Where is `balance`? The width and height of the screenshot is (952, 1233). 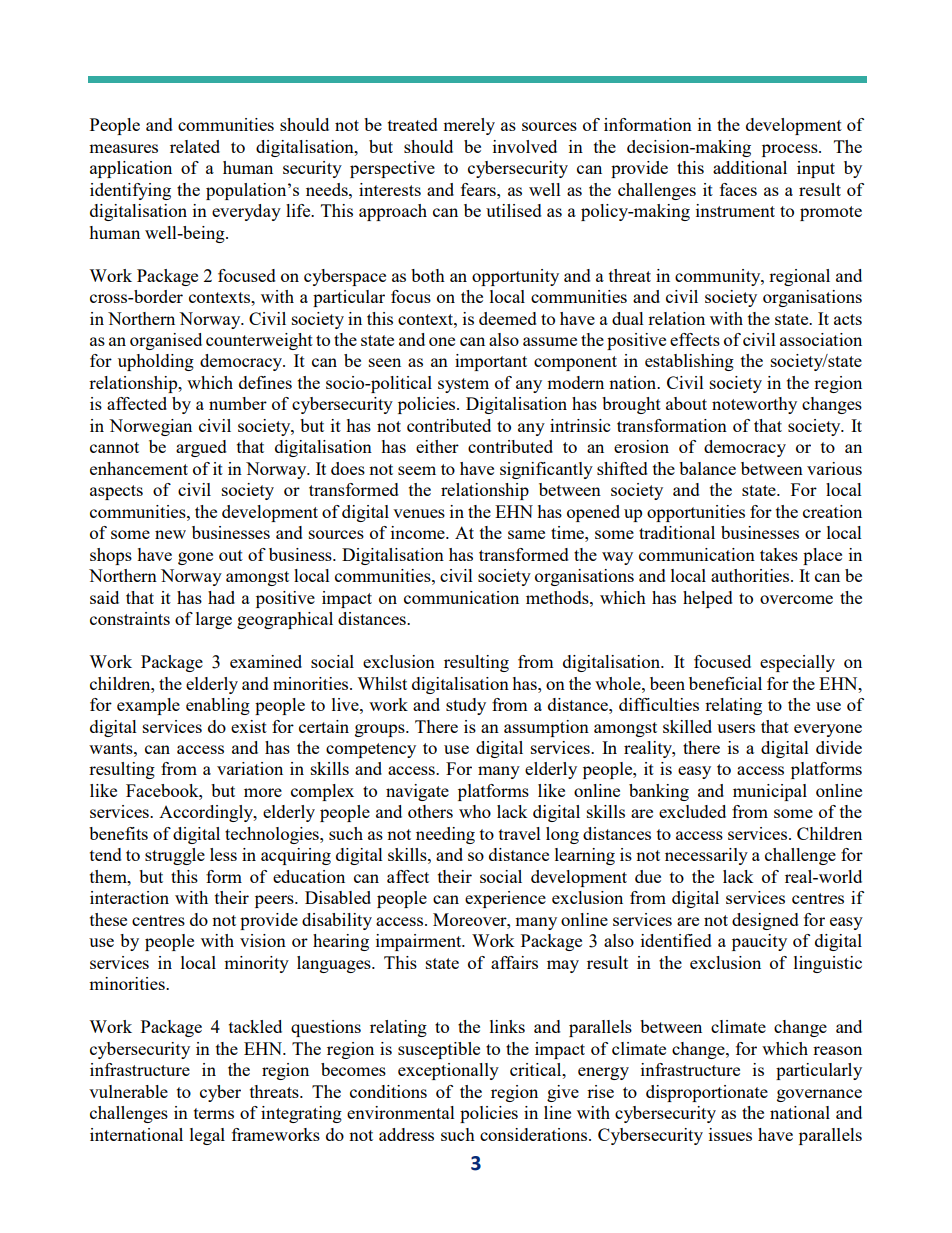
balance is located at coordinates (707, 468).
